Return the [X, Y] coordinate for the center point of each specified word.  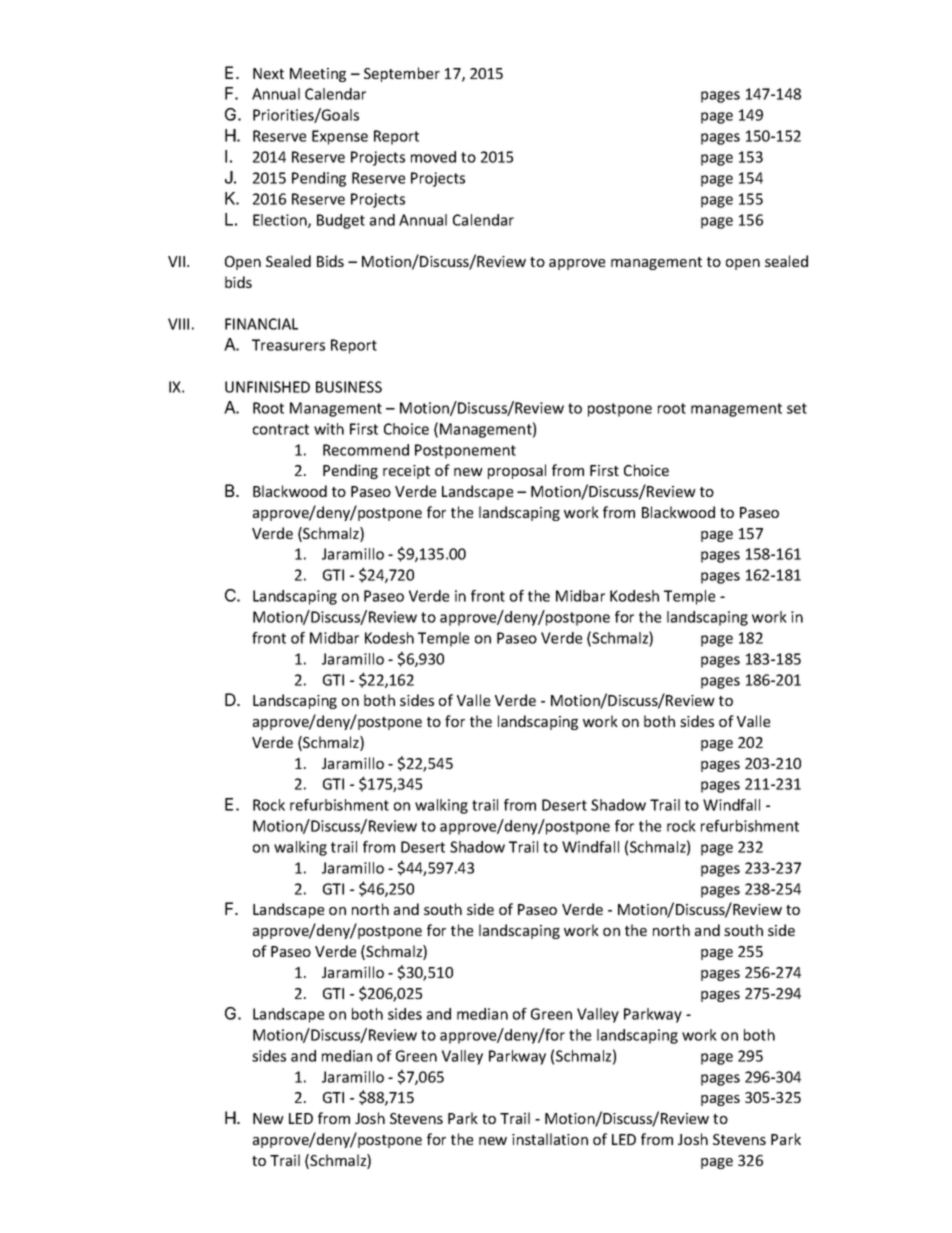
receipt [406, 472]
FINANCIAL [261, 324]
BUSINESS [349, 387]
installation [550, 1139]
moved [433, 157]
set [797, 408]
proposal [517, 471]
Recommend [366, 450]
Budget [341, 221]
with [329, 429]
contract [281, 429]
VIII [178, 324]
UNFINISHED [267, 387]
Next [268, 73]
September [402, 74]
